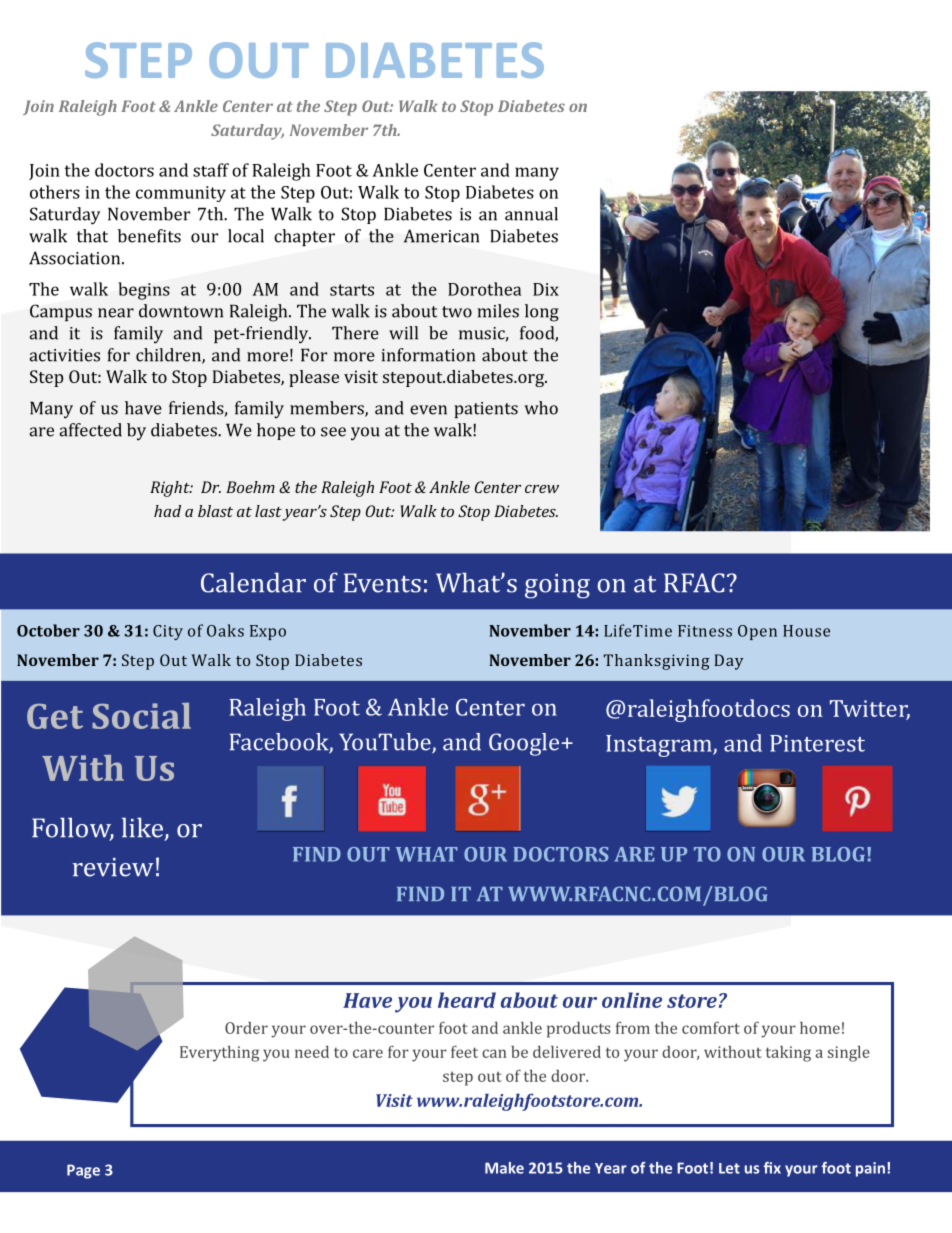 This screenshot has height=1233, width=952. Describe the element at coordinates (441, 236) in the screenshot. I see `American` at that location.
